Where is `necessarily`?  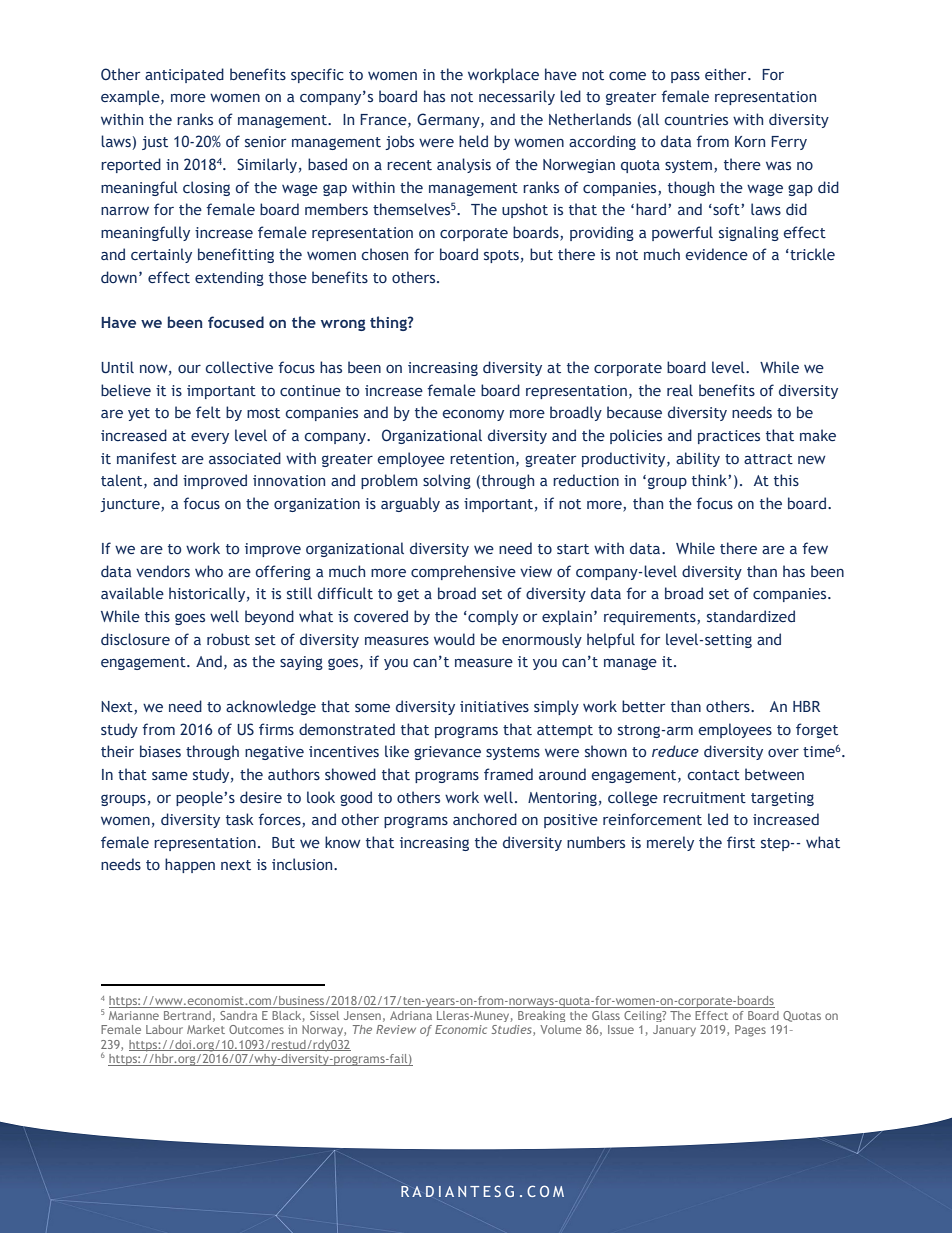 necessarily is located at coordinates (517, 97).
